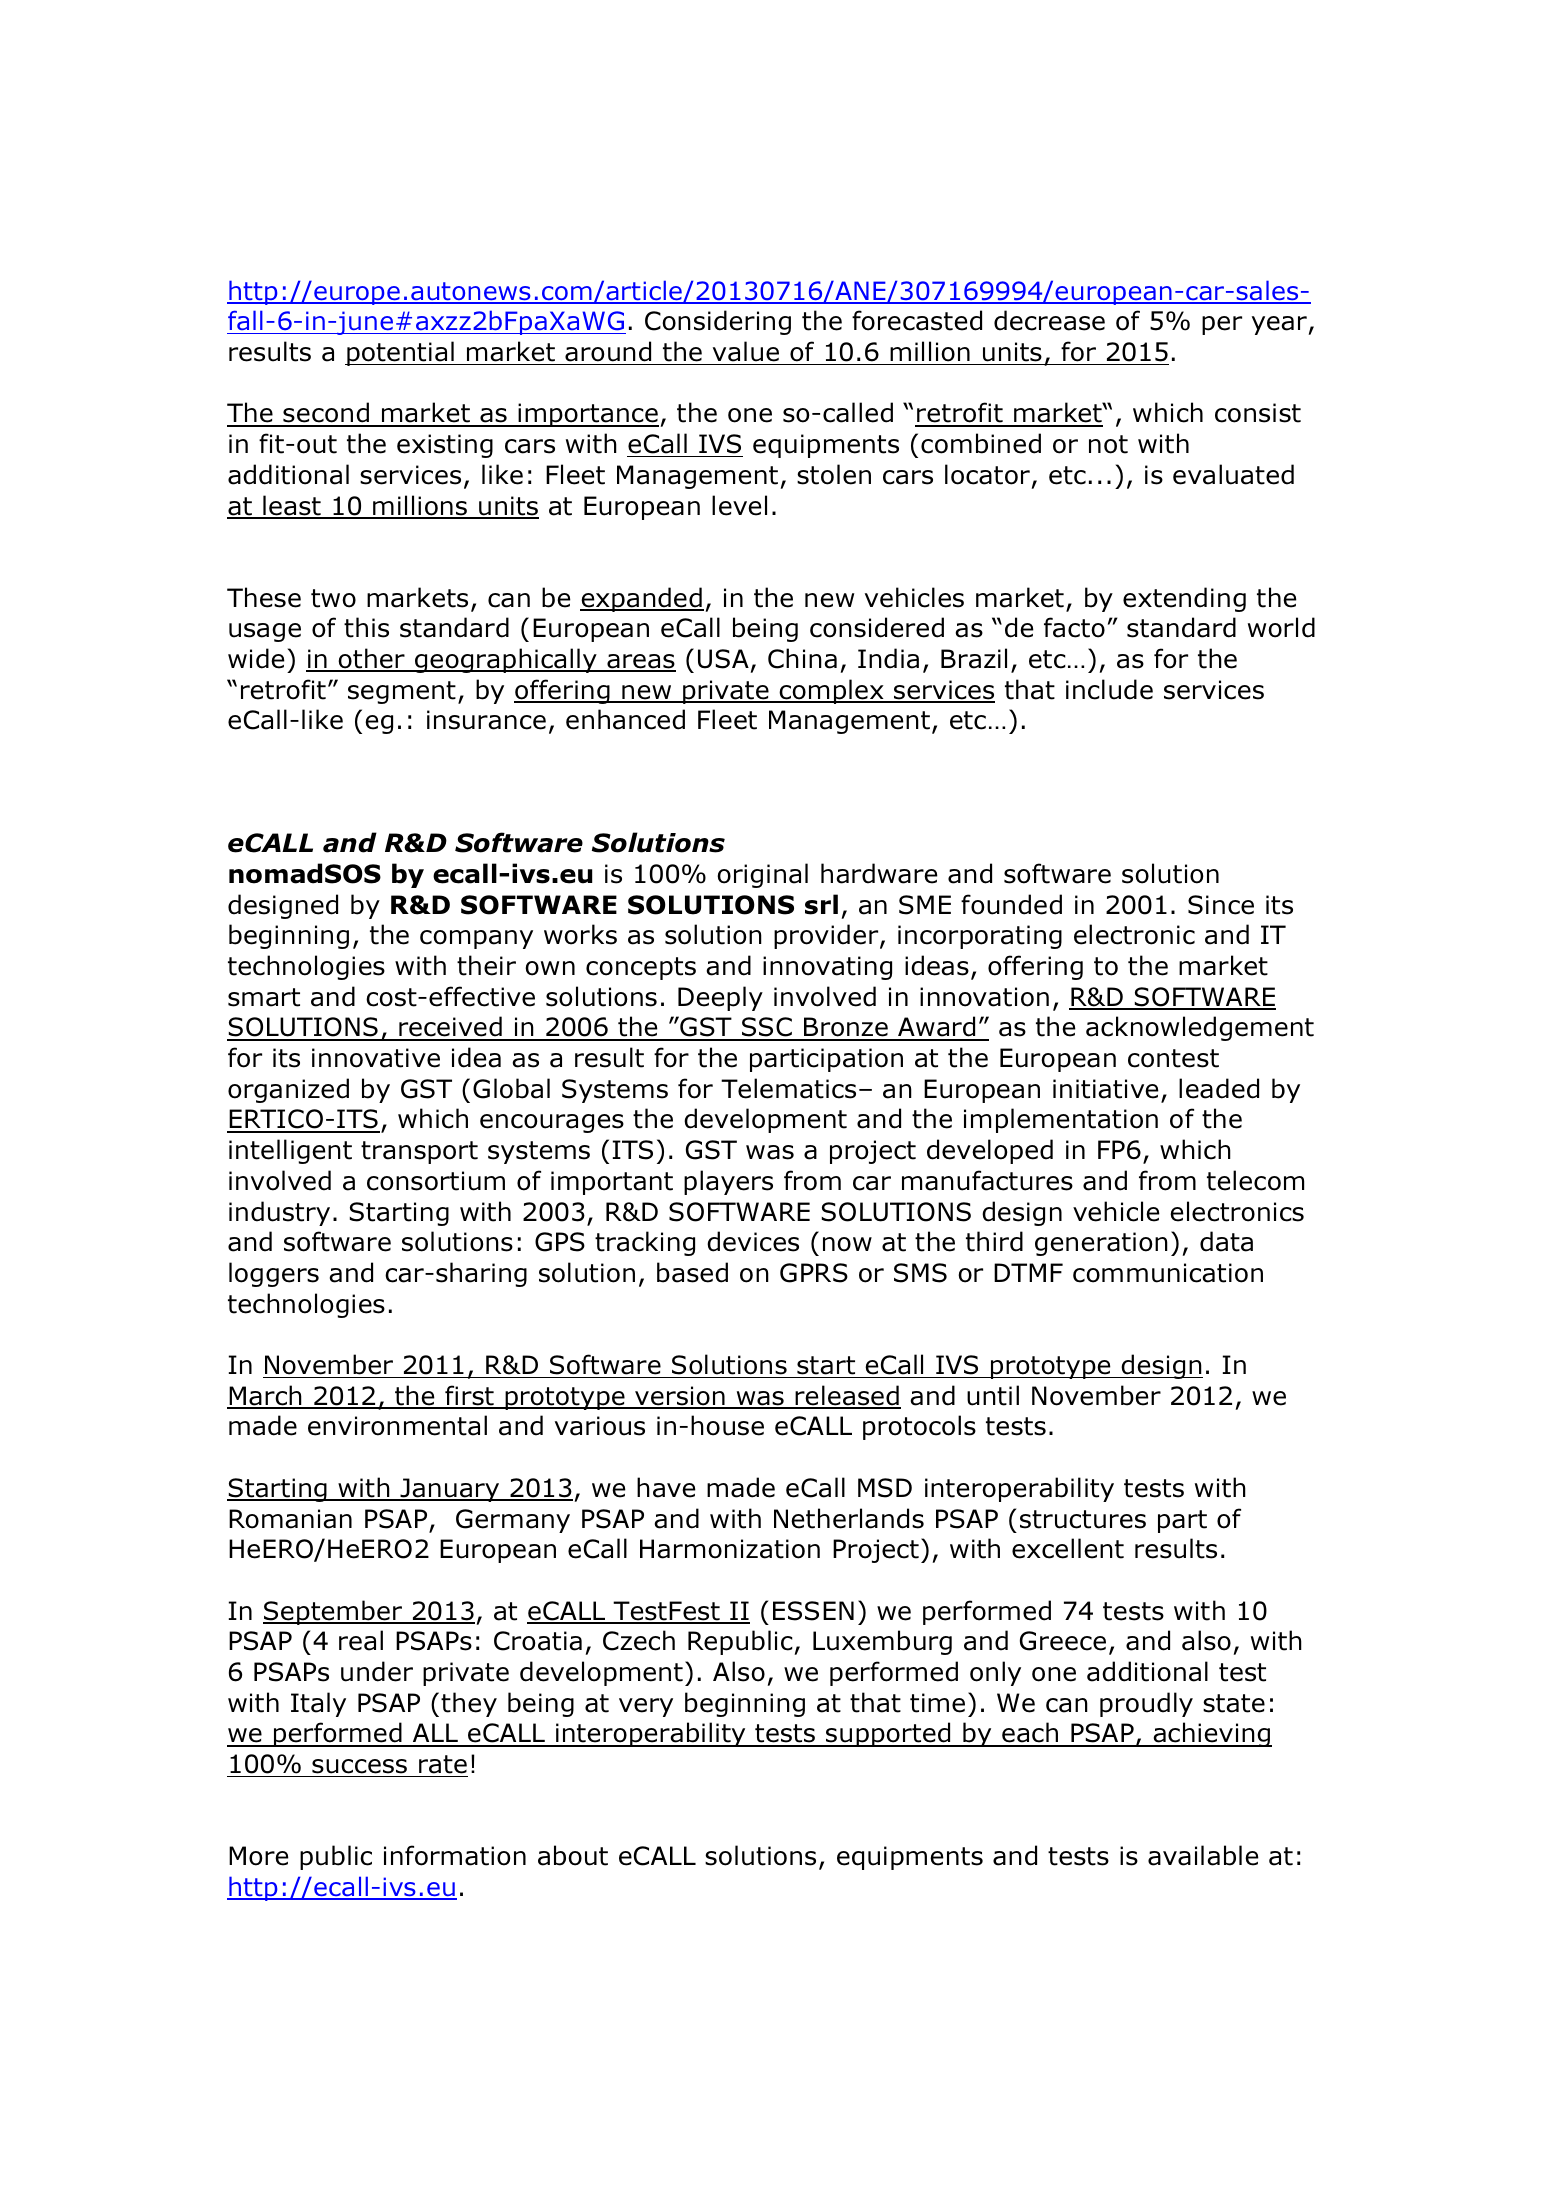  Describe the element at coordinates (1083, 1519) in the screenshot. I see `structures` at that location.
